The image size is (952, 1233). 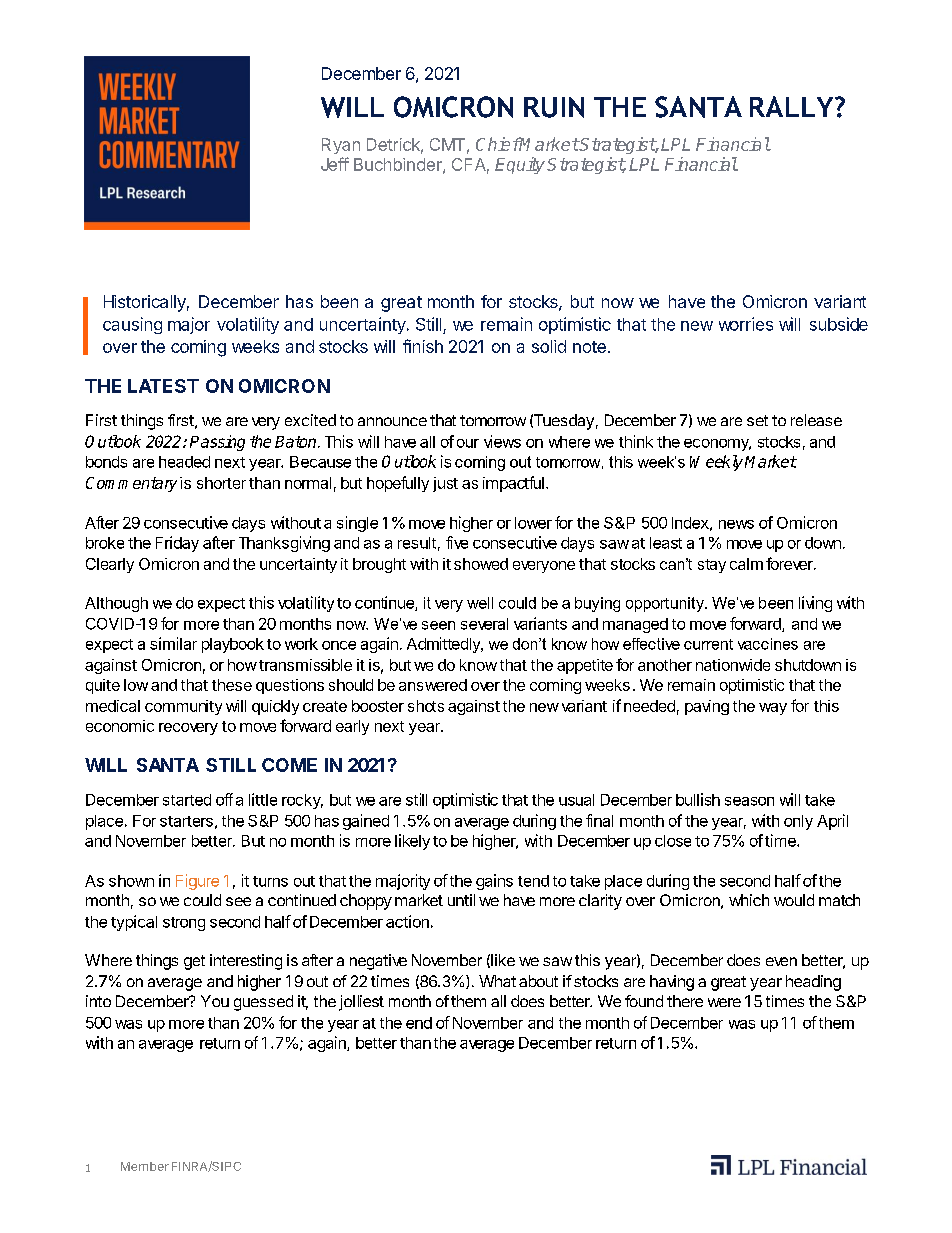 What do you see at coordinates (361, 1003) in the document?
I see `jolliest` at bounding box center [361, 1003].
